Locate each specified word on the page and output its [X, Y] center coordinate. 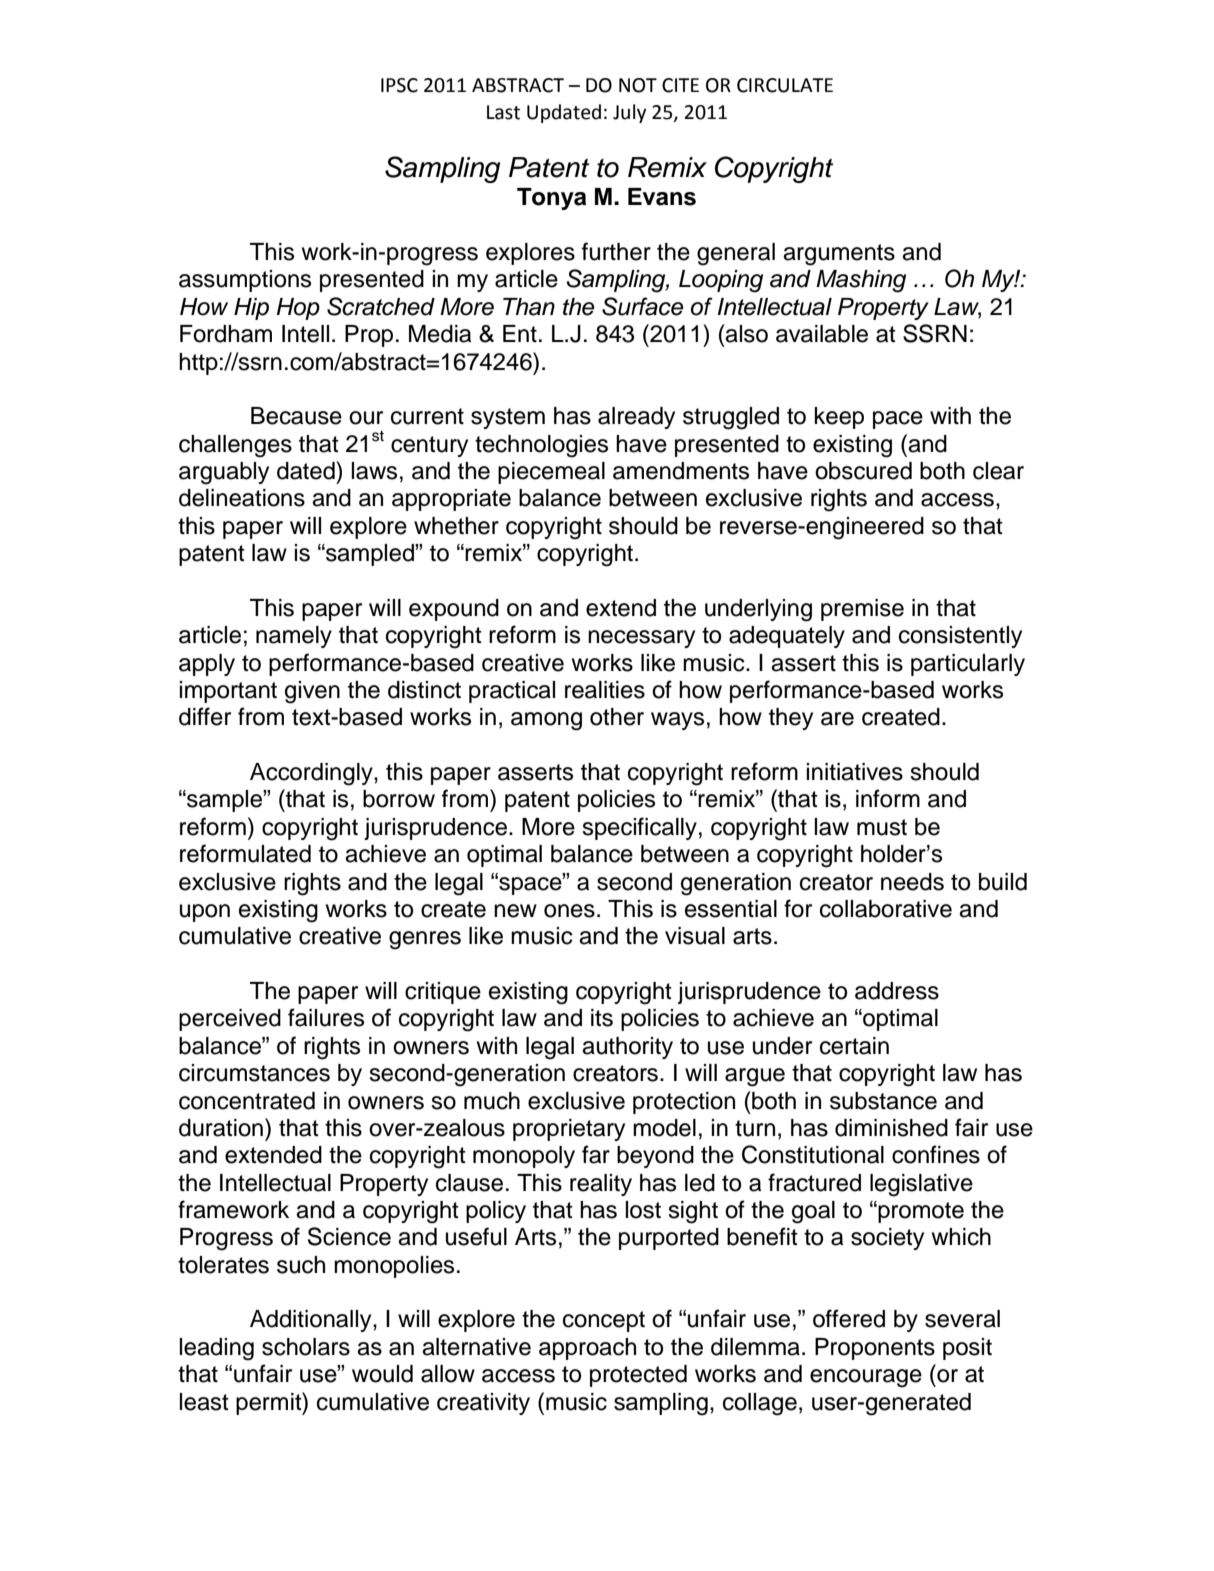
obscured [863, 471]
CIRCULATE [785, 85]
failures [326, 1017]
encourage [866, 1378]
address [897, 991]
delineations [242, 498]
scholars [306, 1347]
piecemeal [551, 473]
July [629, 113]
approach [587, 1349]
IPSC [399, 85]
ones [569, 911]
